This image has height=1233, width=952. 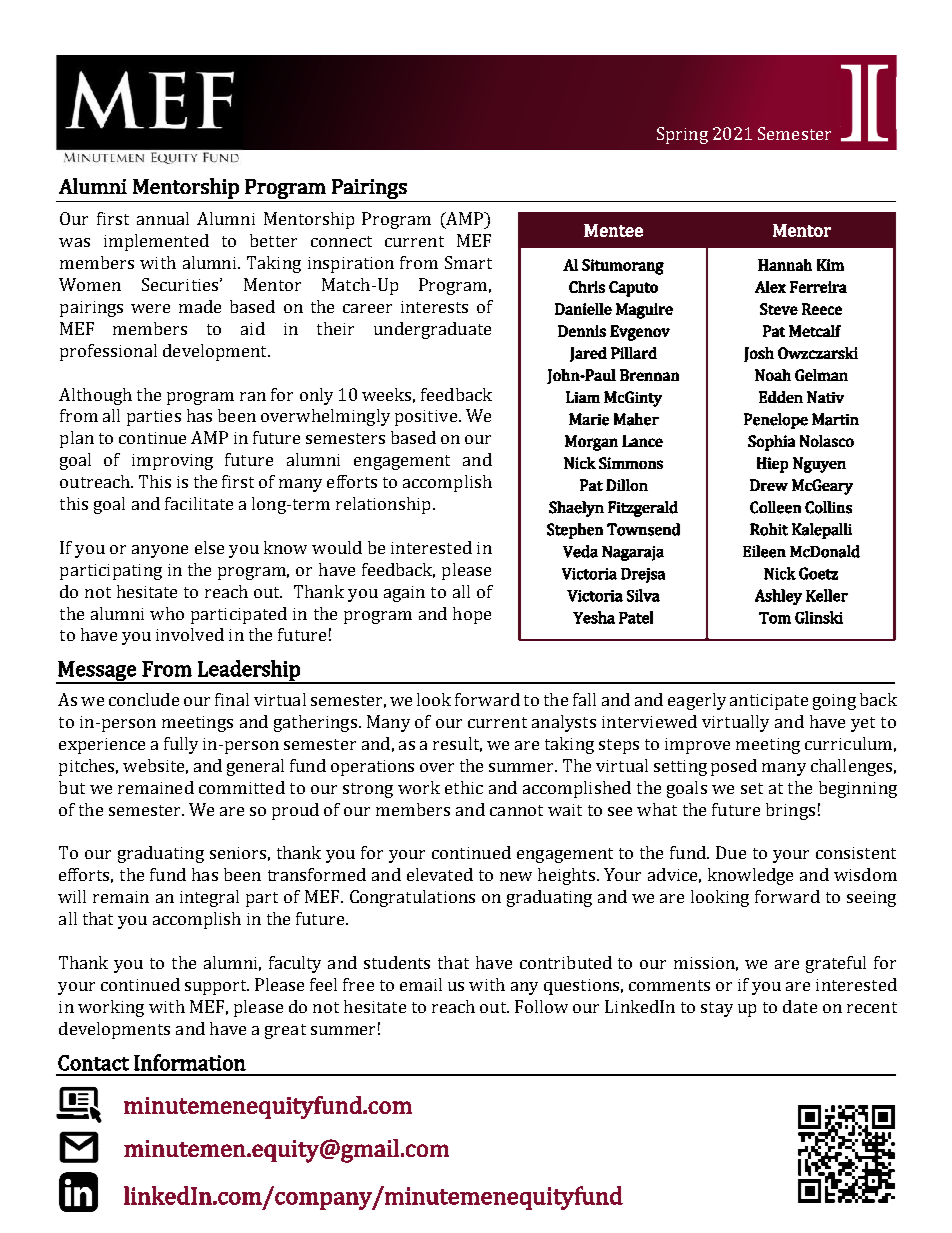 What do you see at coordinates (682, 135) in the image?
I see `Spring` at bounding box center [682, 135].
